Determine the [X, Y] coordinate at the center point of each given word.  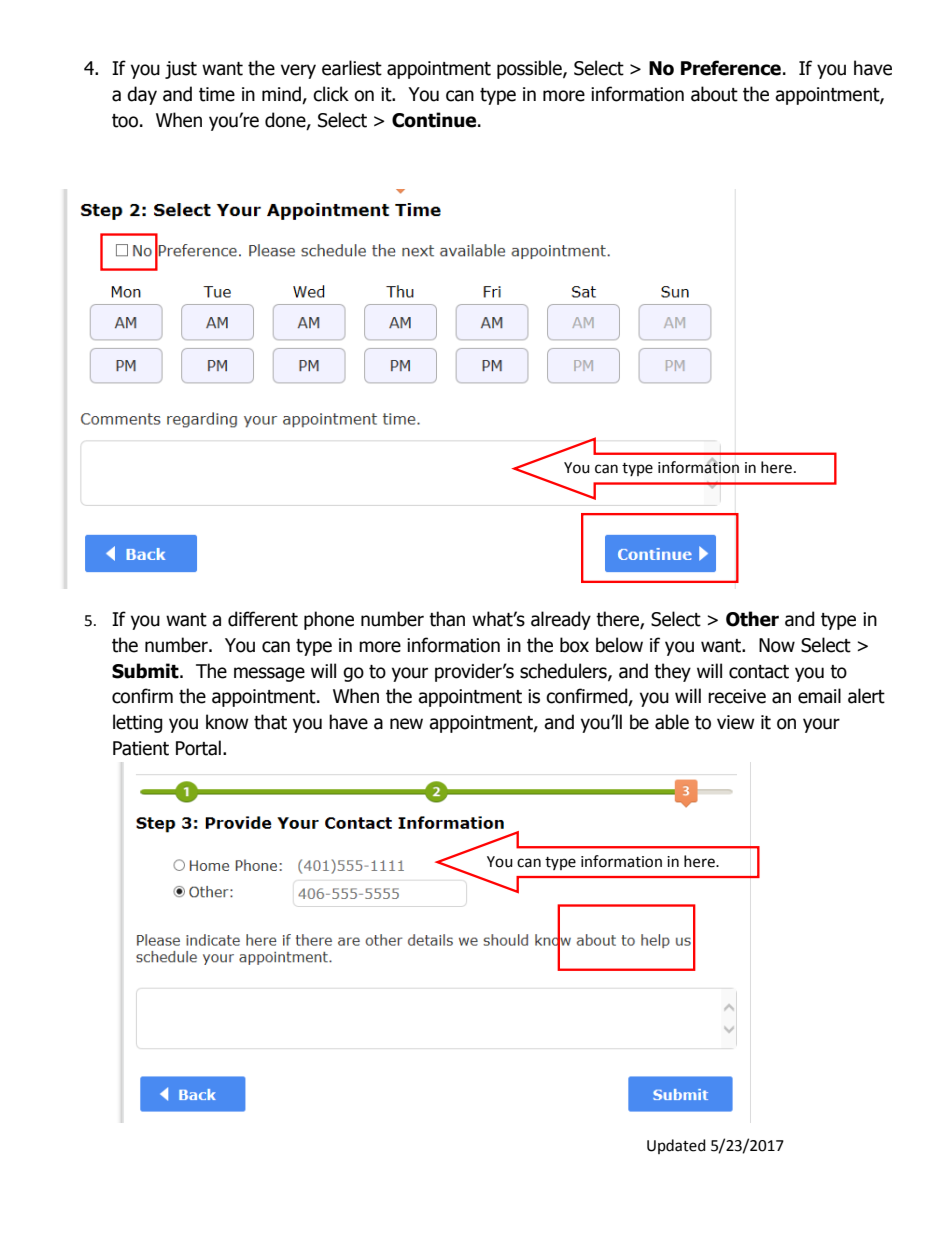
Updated [676, 1146]
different [263, 619]
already [561, 620]
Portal [198, 748]
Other [752, 619]
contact [759, 672]
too [125, 121]
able [672, 722]
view [736, 722]
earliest [352, 68]
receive [737, 696]
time [217, 94]
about [714, 94]
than [447, 619]
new [406, 724]
